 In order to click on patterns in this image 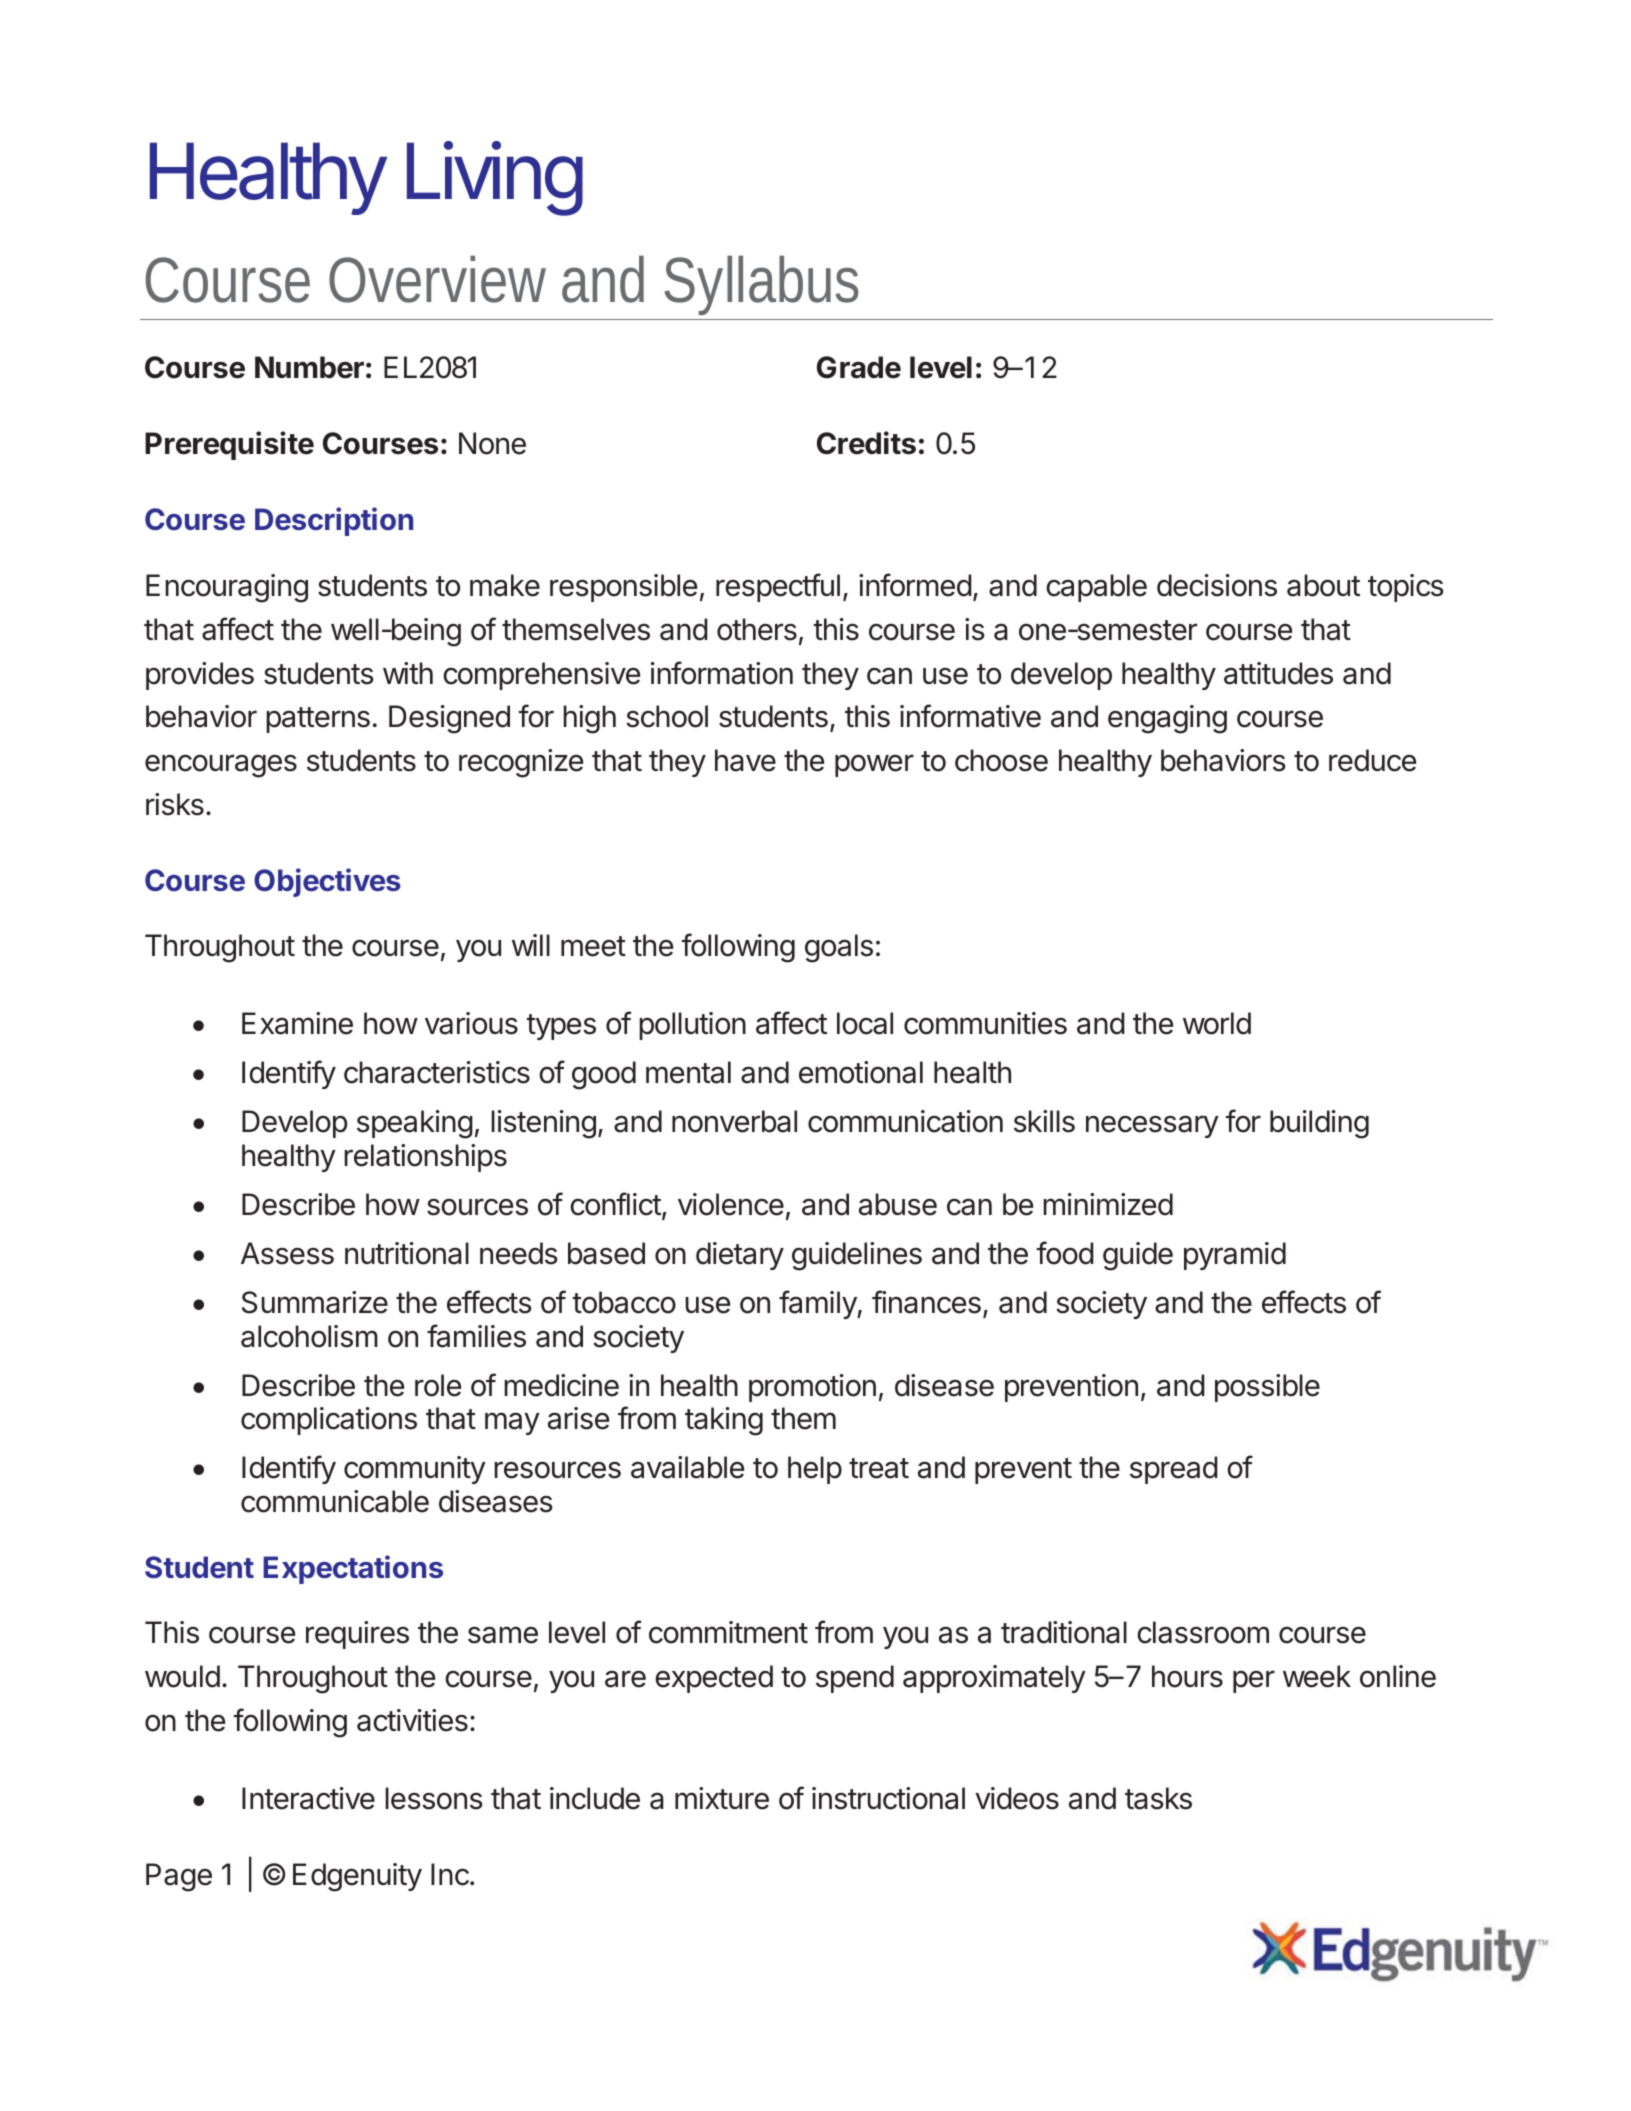, I will do `click(318, 720)`.
